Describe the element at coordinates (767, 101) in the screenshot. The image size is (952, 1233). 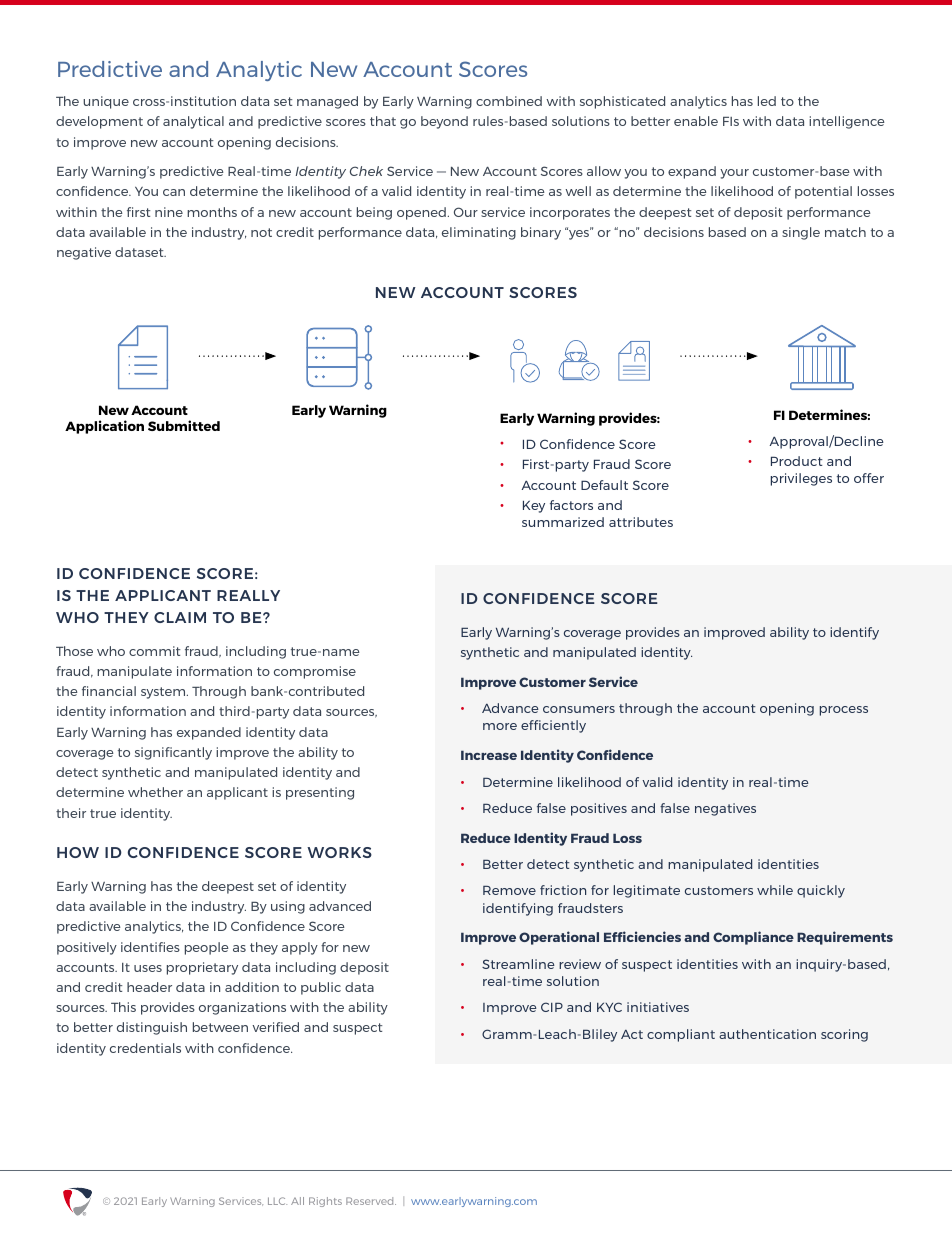
I see `led` at that location.
